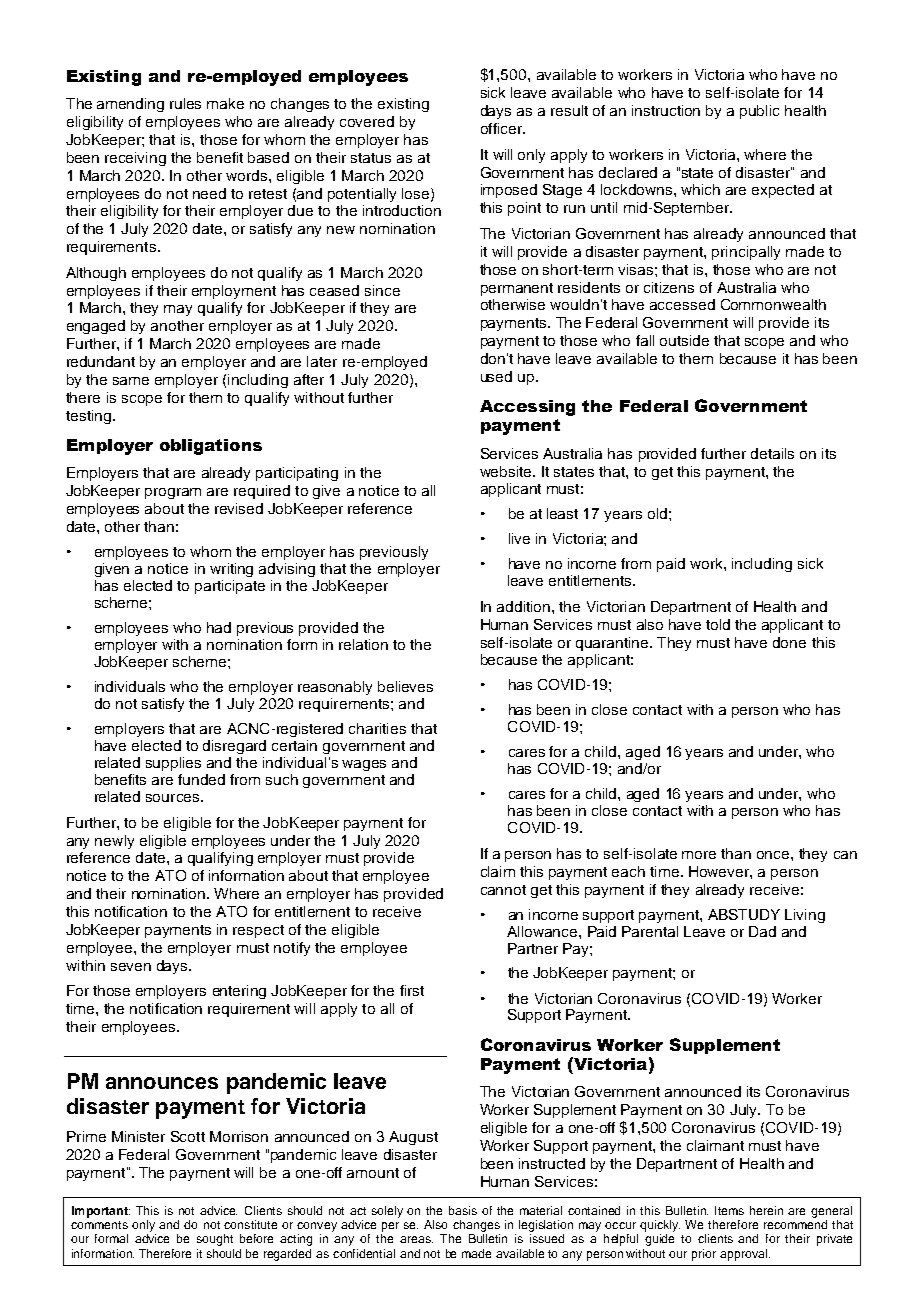 Image resolution: width=924 pixels, height=1308 pixels. I want to click on sought, so click(215, 1240).
